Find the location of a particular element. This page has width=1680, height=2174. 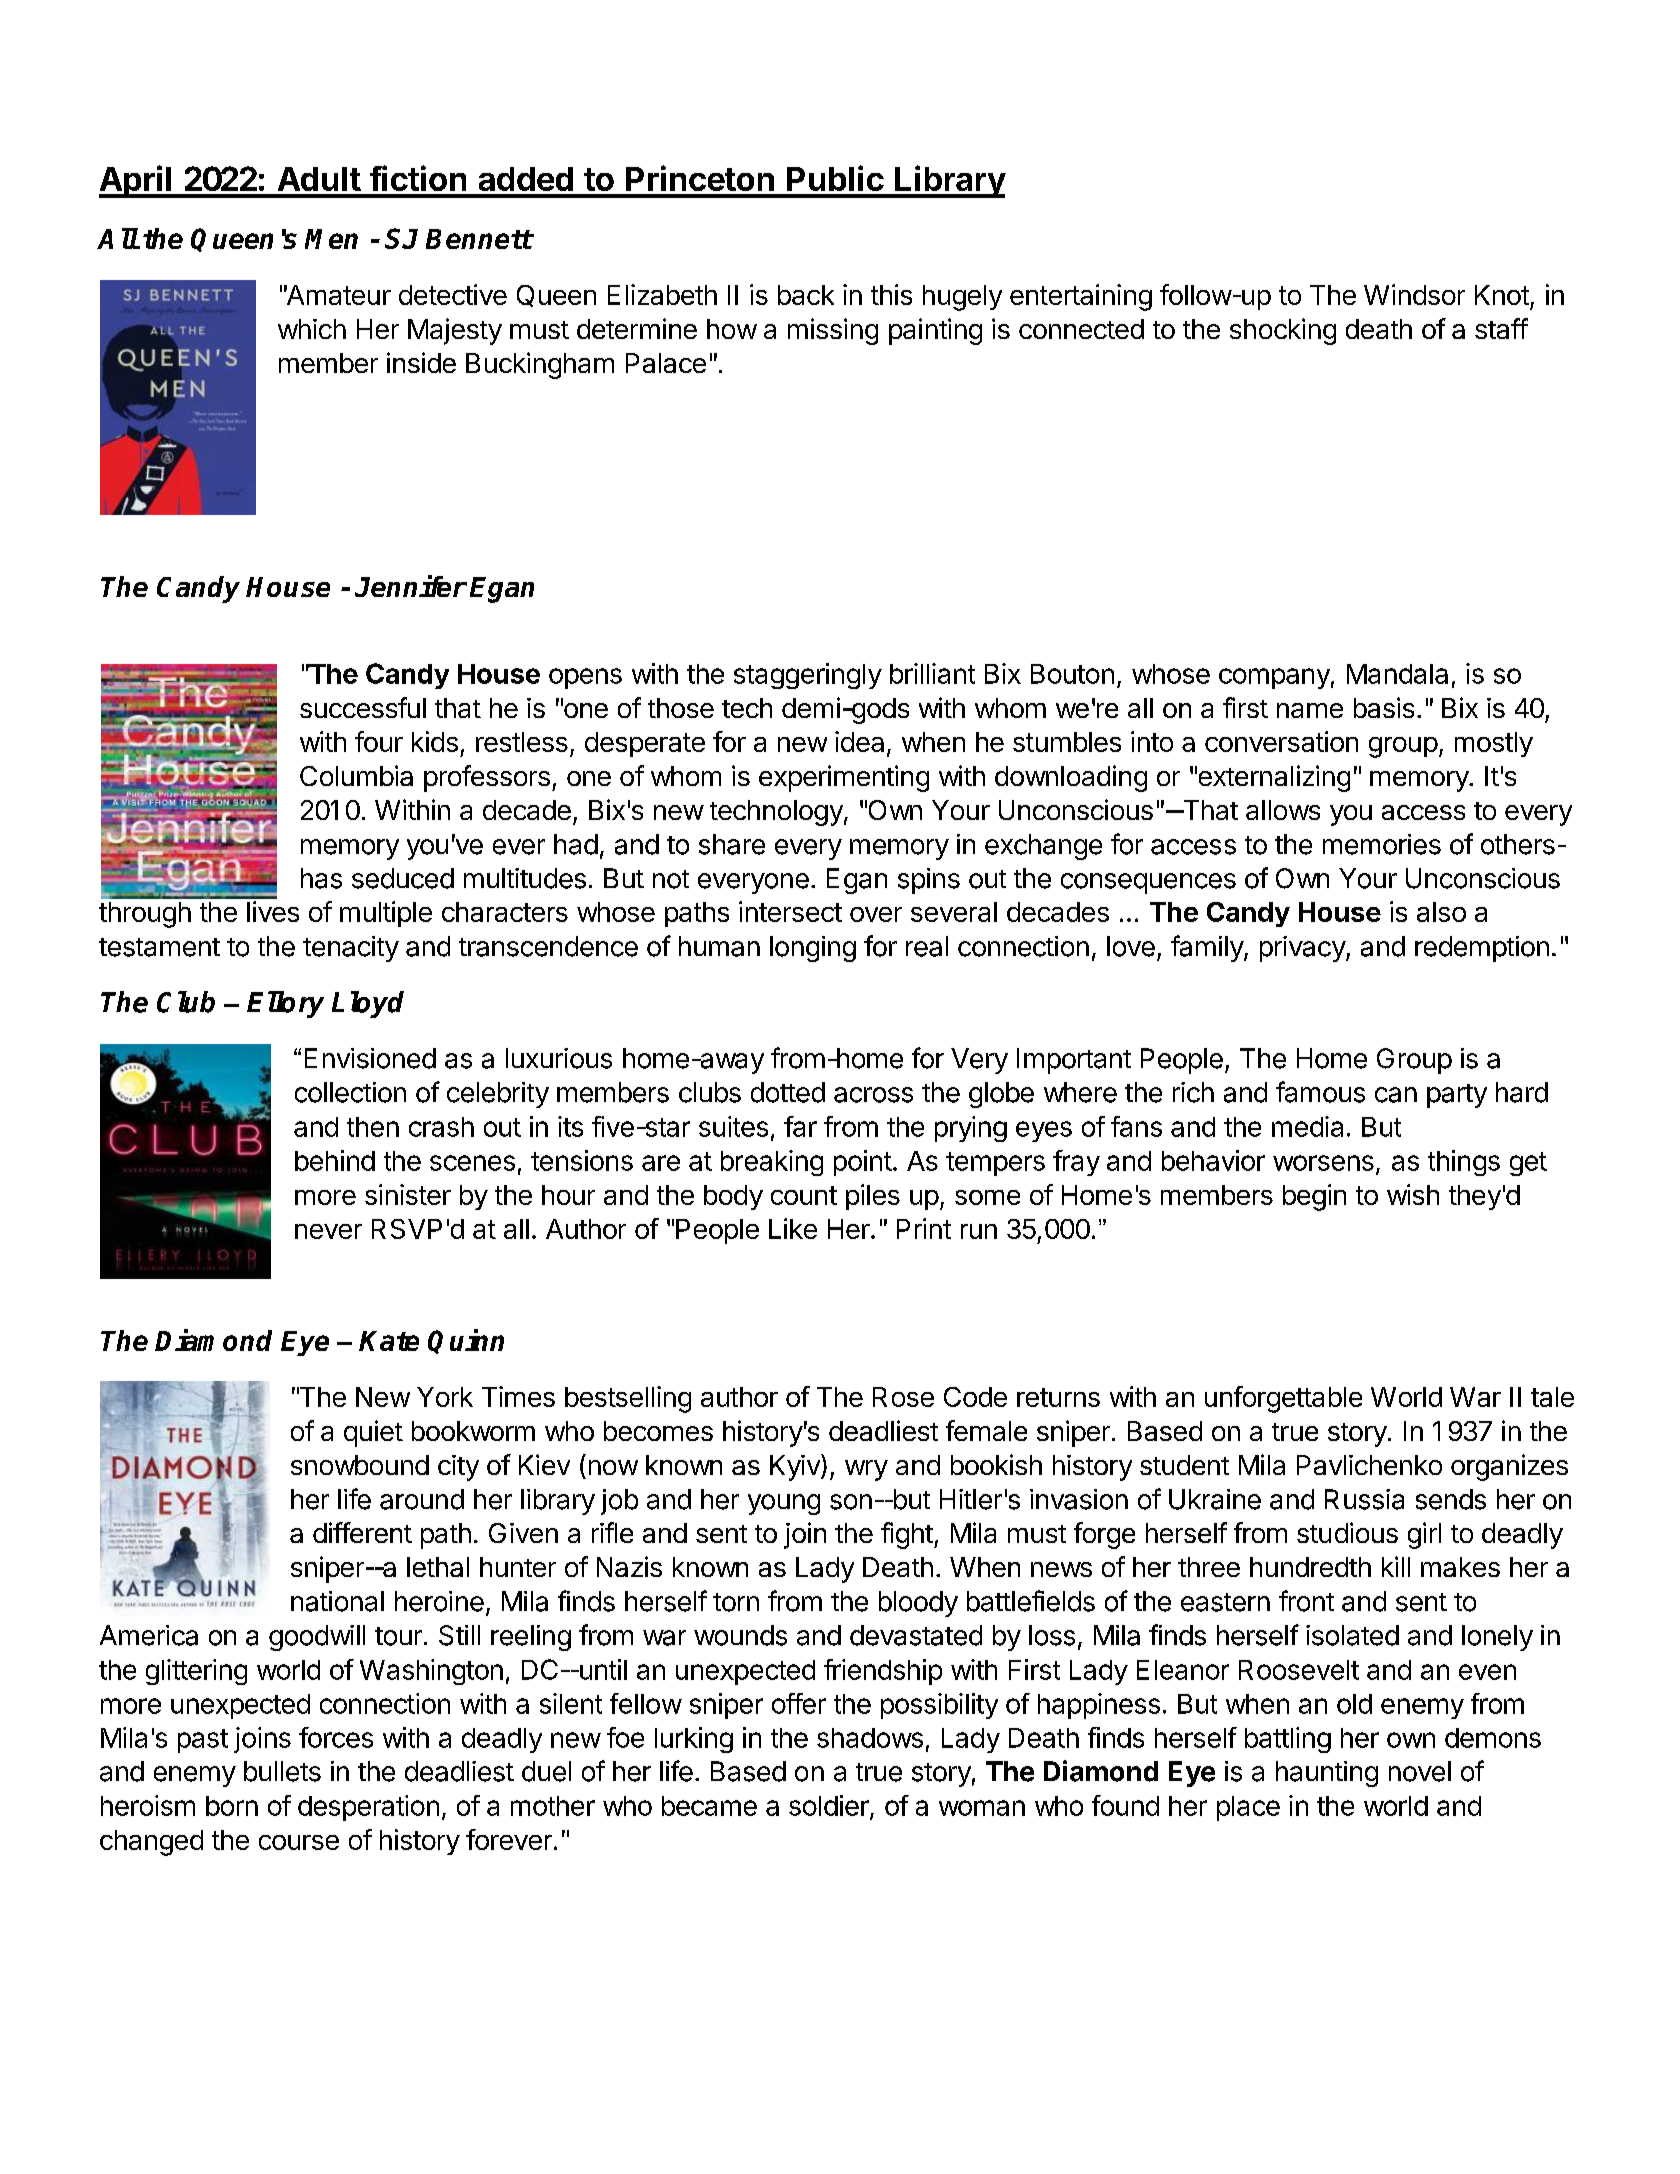

wish is located at coordinates (1413, 1194).
